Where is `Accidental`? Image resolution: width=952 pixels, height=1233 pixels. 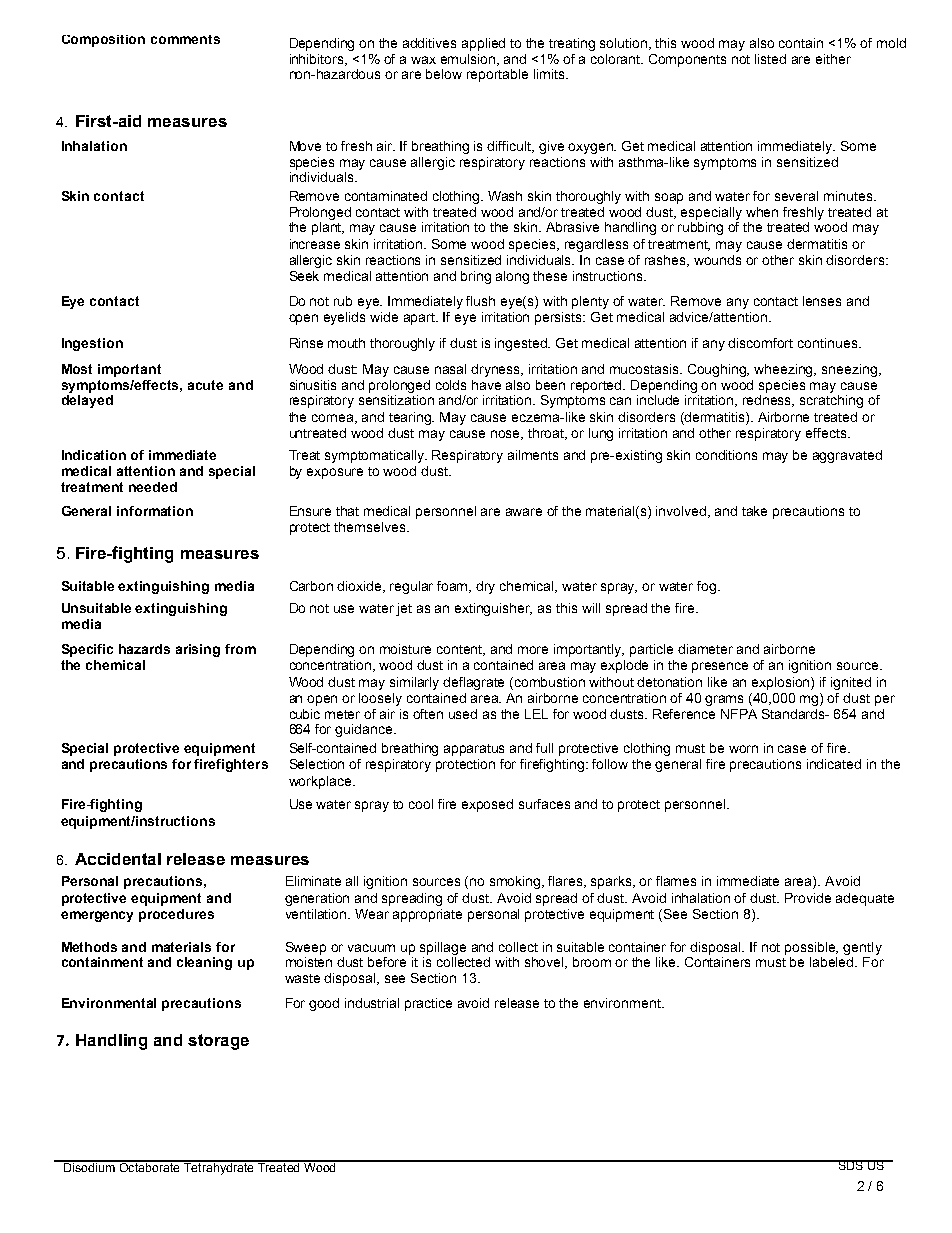
Accidental is located at coordinates (118, 859).
